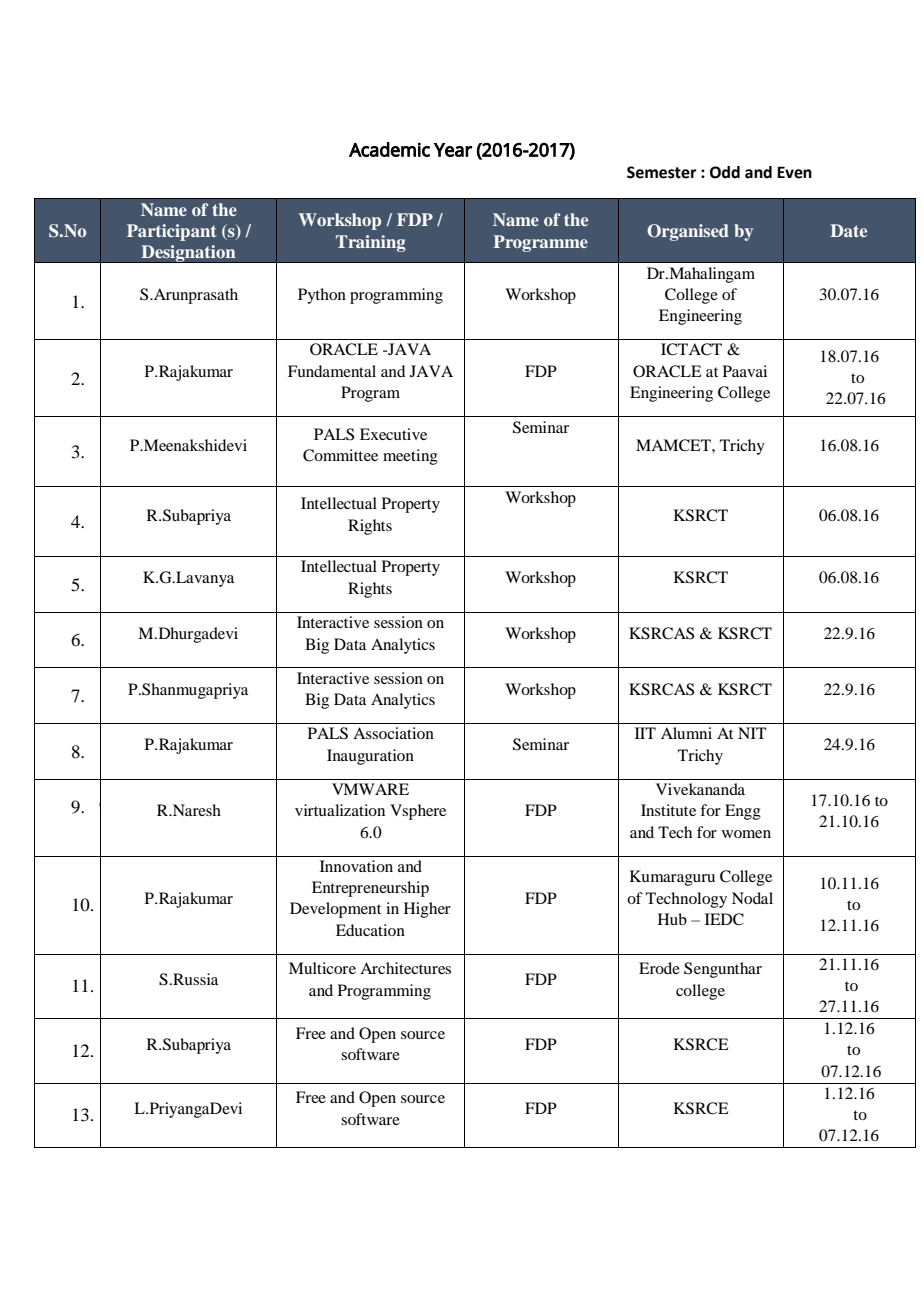 This document has width=924, height=1308. What do you see at coordinates (172, 232) in the document?
I see `Participant` at bounding box center [172, 232].
